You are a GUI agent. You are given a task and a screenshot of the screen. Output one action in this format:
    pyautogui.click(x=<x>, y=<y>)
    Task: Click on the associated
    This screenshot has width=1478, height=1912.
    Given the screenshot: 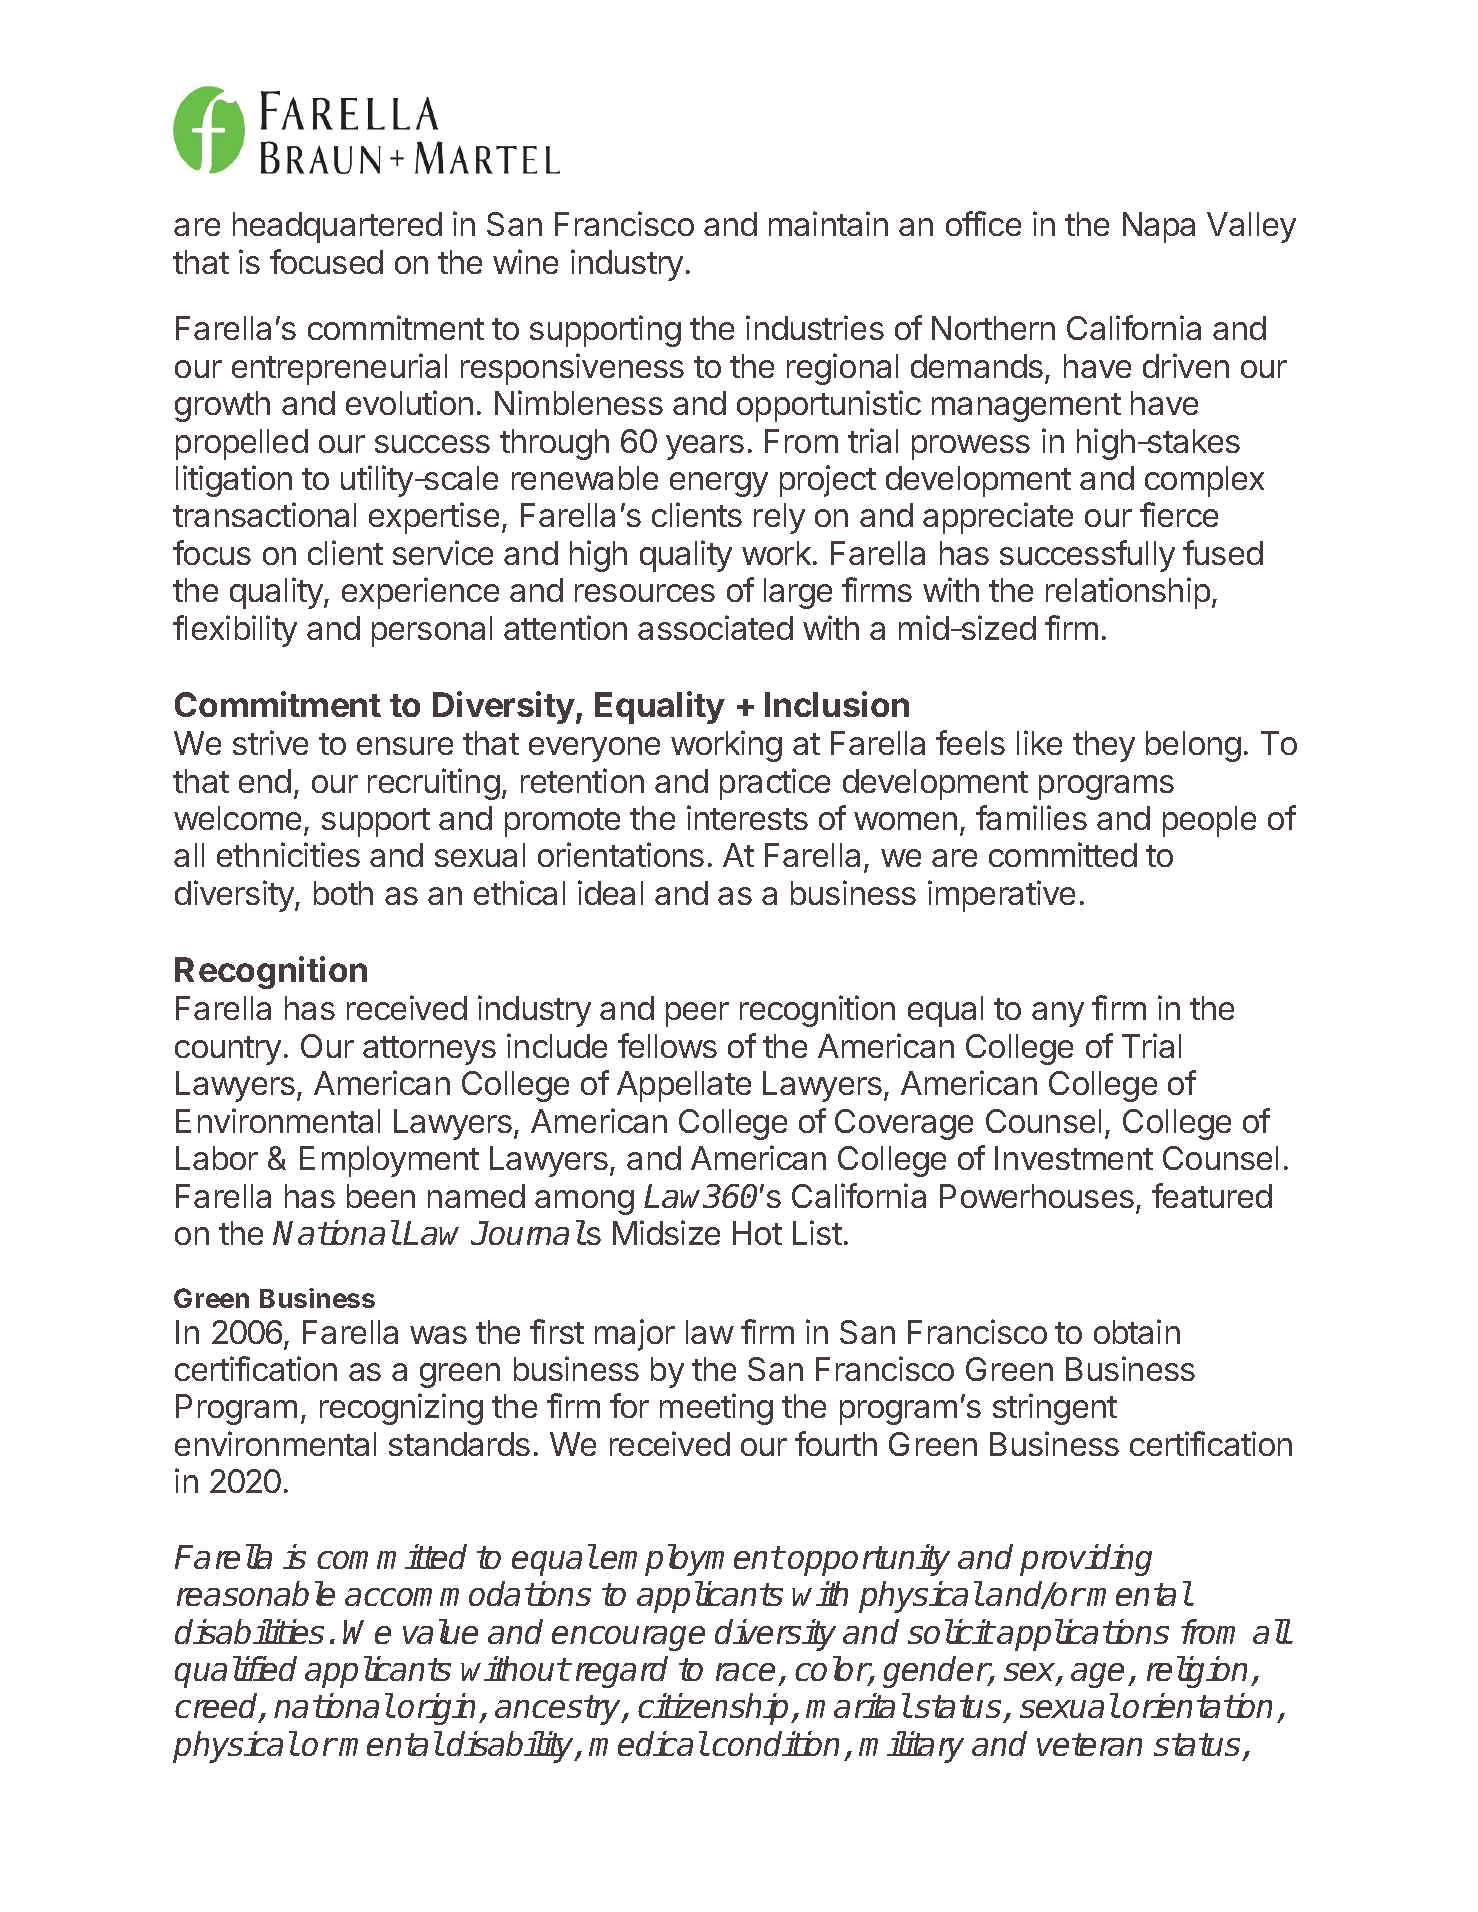 What is the action you would take?
    pyautogui.click(x=715, y=627)
